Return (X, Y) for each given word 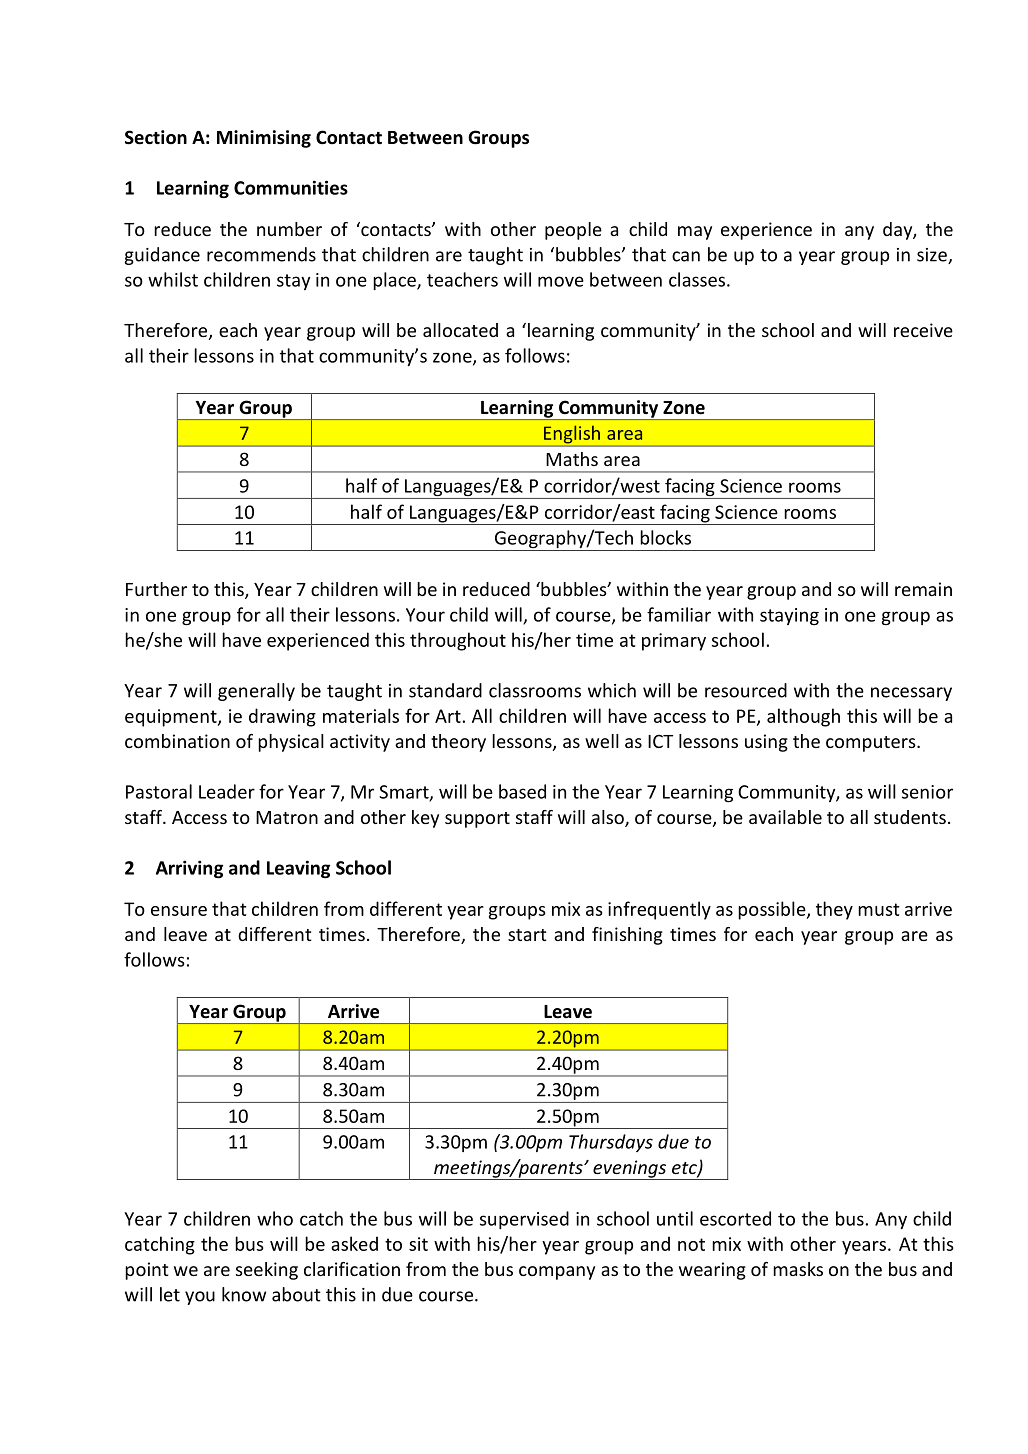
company (557, 1273)
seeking (267, 1271)
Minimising (264, 139)
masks (798, 1269)
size (933, 256)
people (573, 231)
